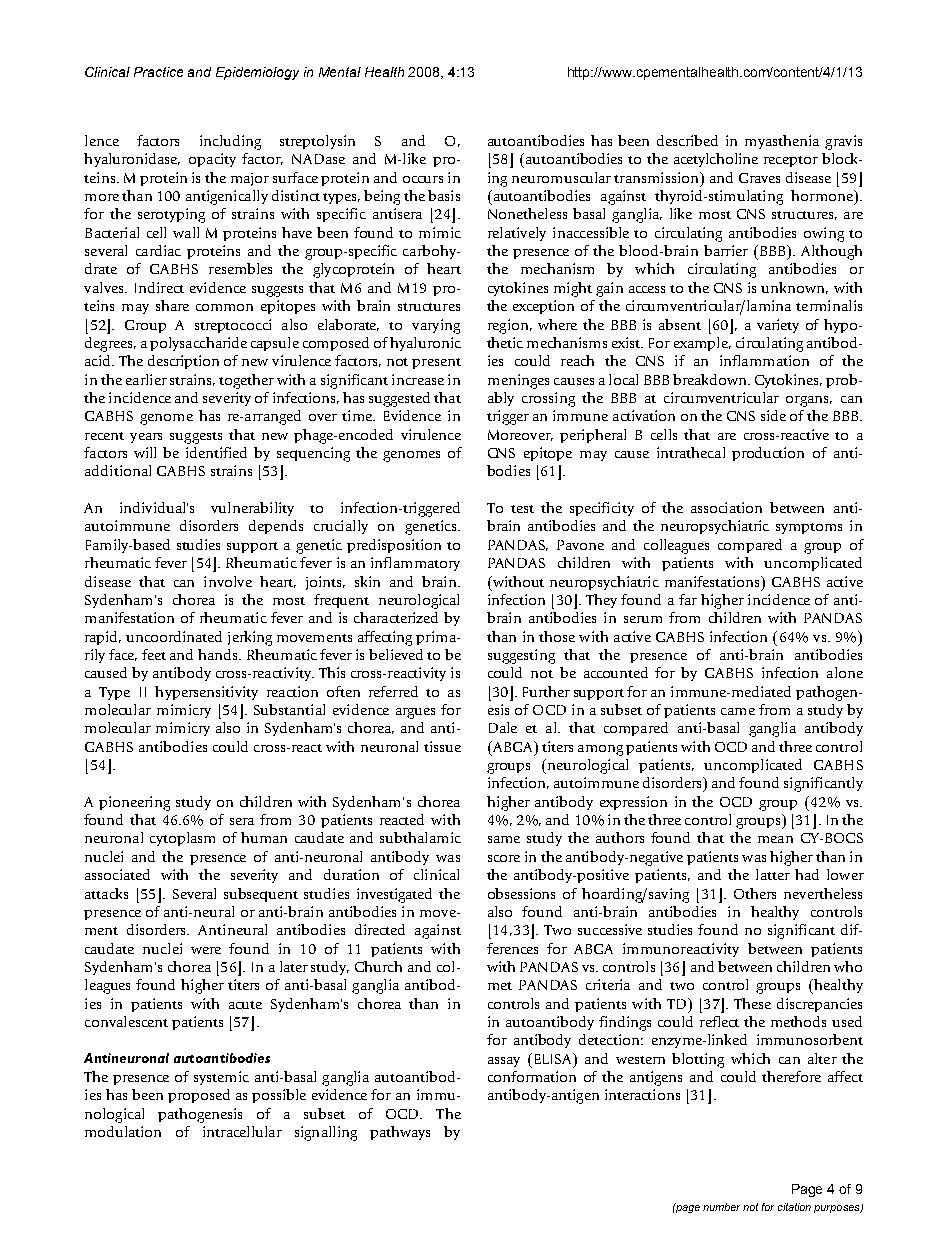 The height and width of the screenshot is (1237, 952). Describe the element at coordinates (423, 179) in the screenshot. I see `occurs` at that location.
